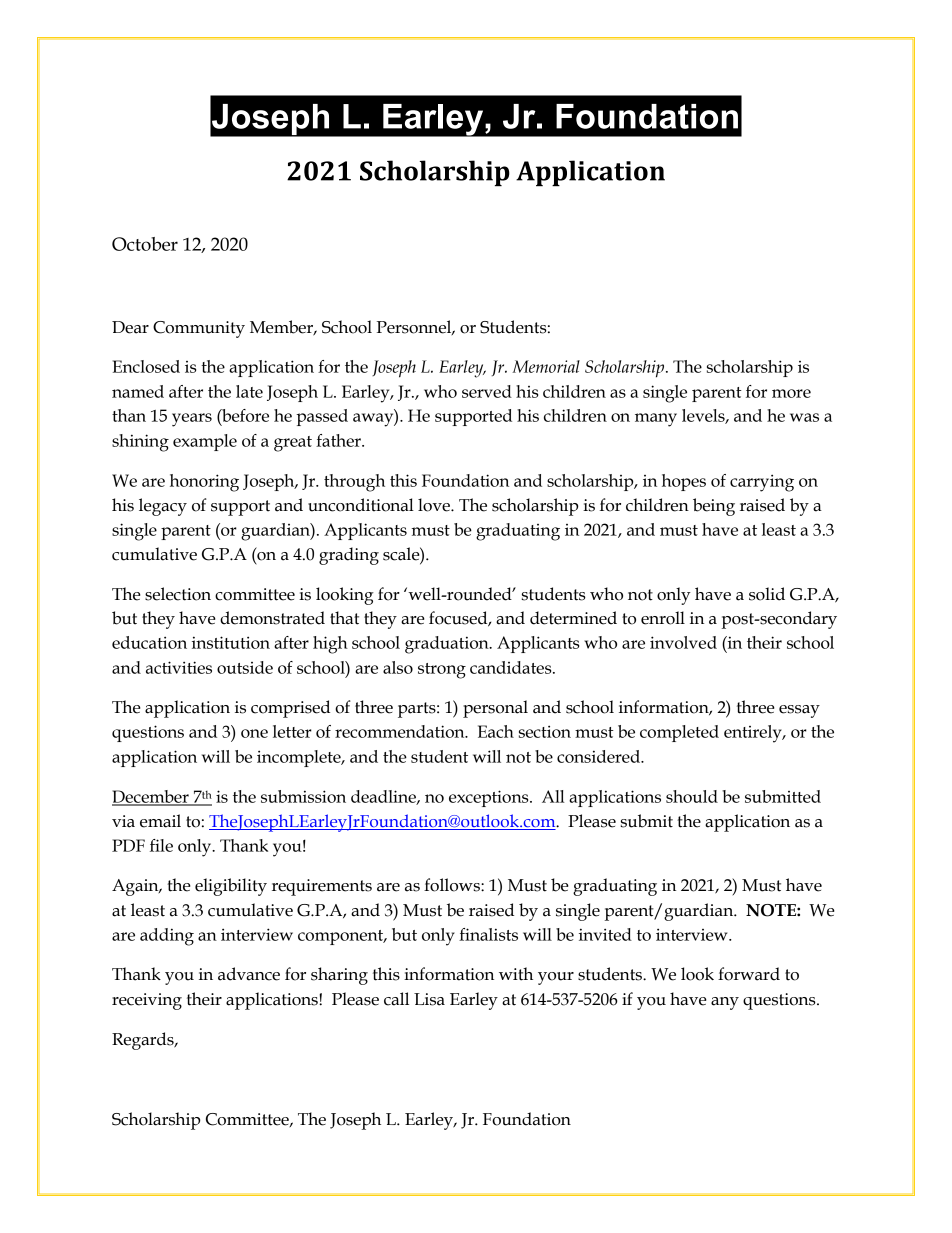 This page has height=1233, width=952. Describe the element at coordinates (683, 642) in the page. I see `involved` at that location.
